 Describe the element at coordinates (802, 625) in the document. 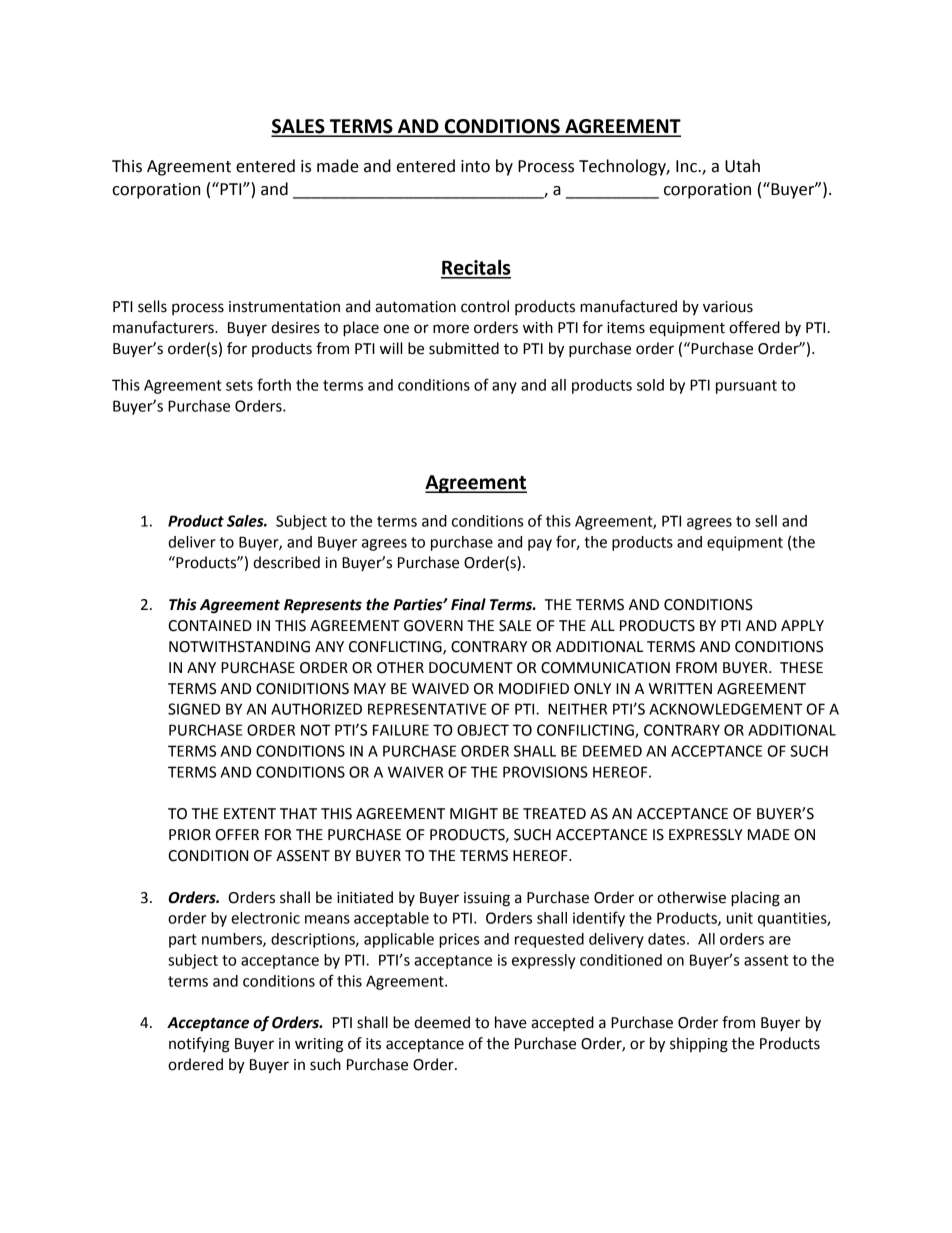

I see `APPLY` at that location.
